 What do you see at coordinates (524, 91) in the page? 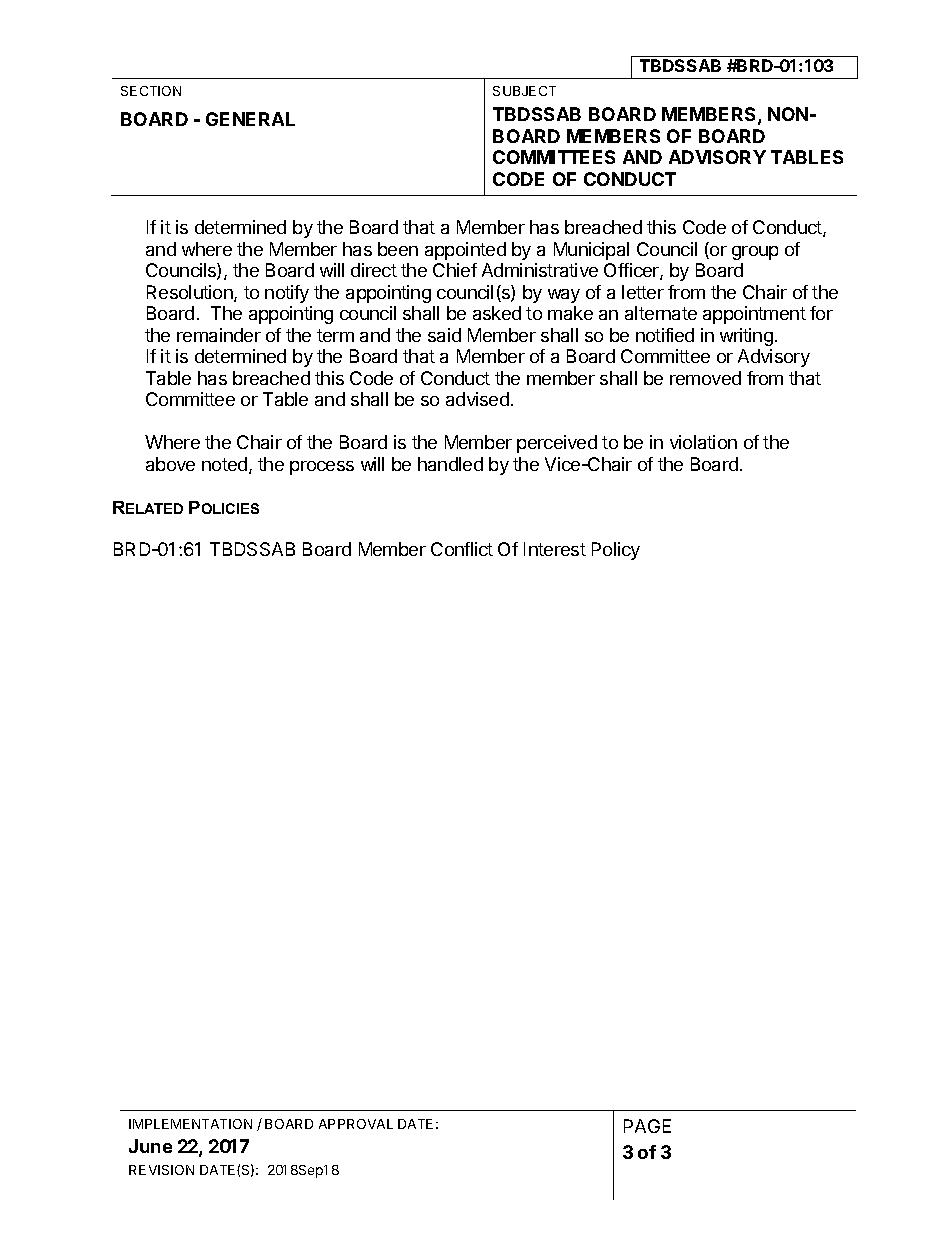
I see `SUBJECT` at bounding box center [524, 91].
